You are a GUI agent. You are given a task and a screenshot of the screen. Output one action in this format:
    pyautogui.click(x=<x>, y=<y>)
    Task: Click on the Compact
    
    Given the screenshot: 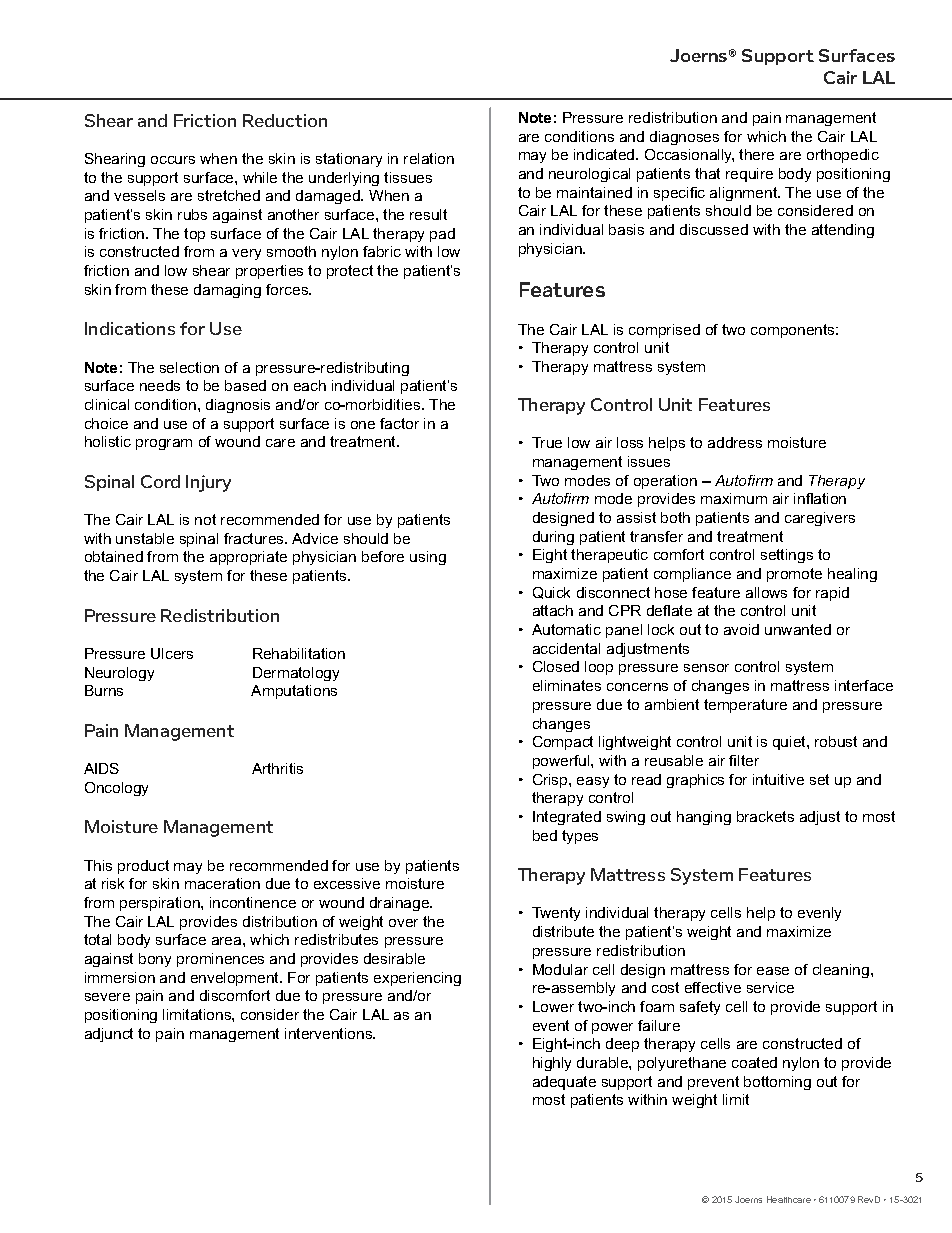 What is the action you would take?
    pyautogui.click(x=563, y=743)
